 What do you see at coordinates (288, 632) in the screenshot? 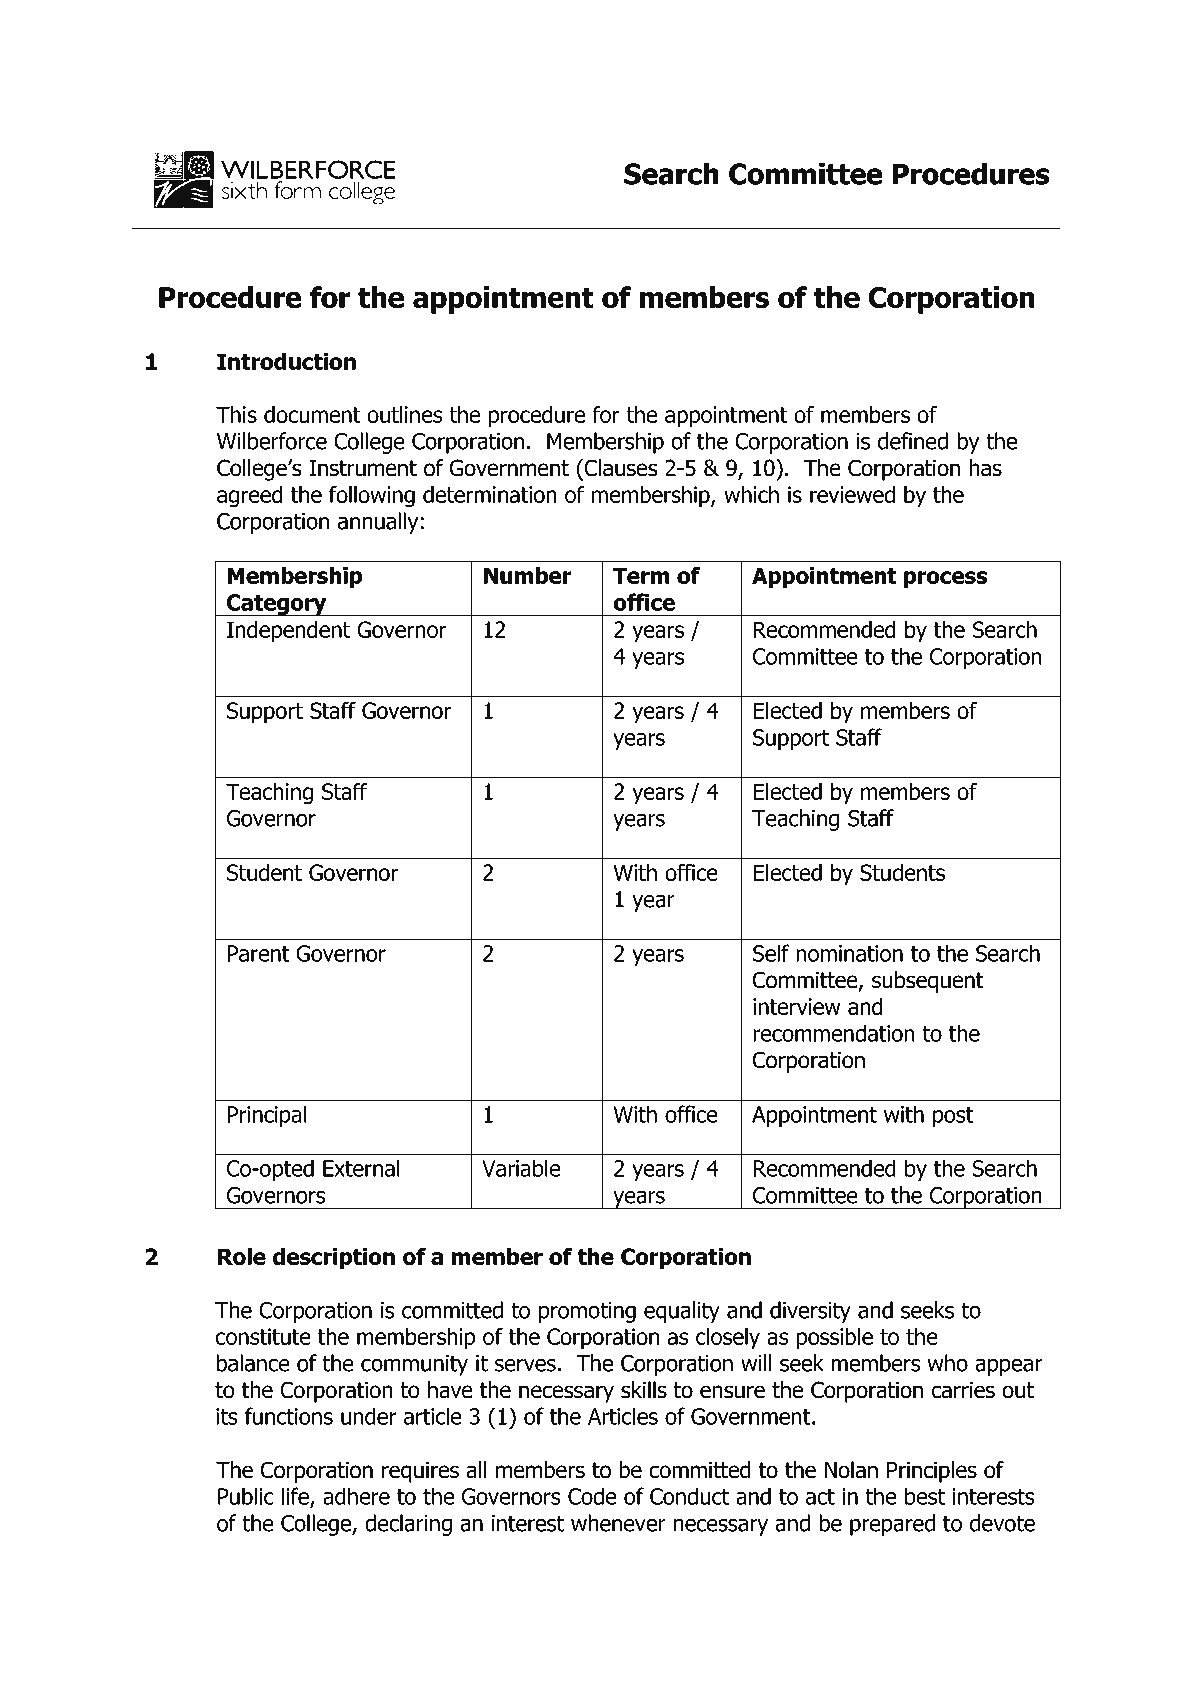
I see `Independent` at bounding box center [288, 632].
